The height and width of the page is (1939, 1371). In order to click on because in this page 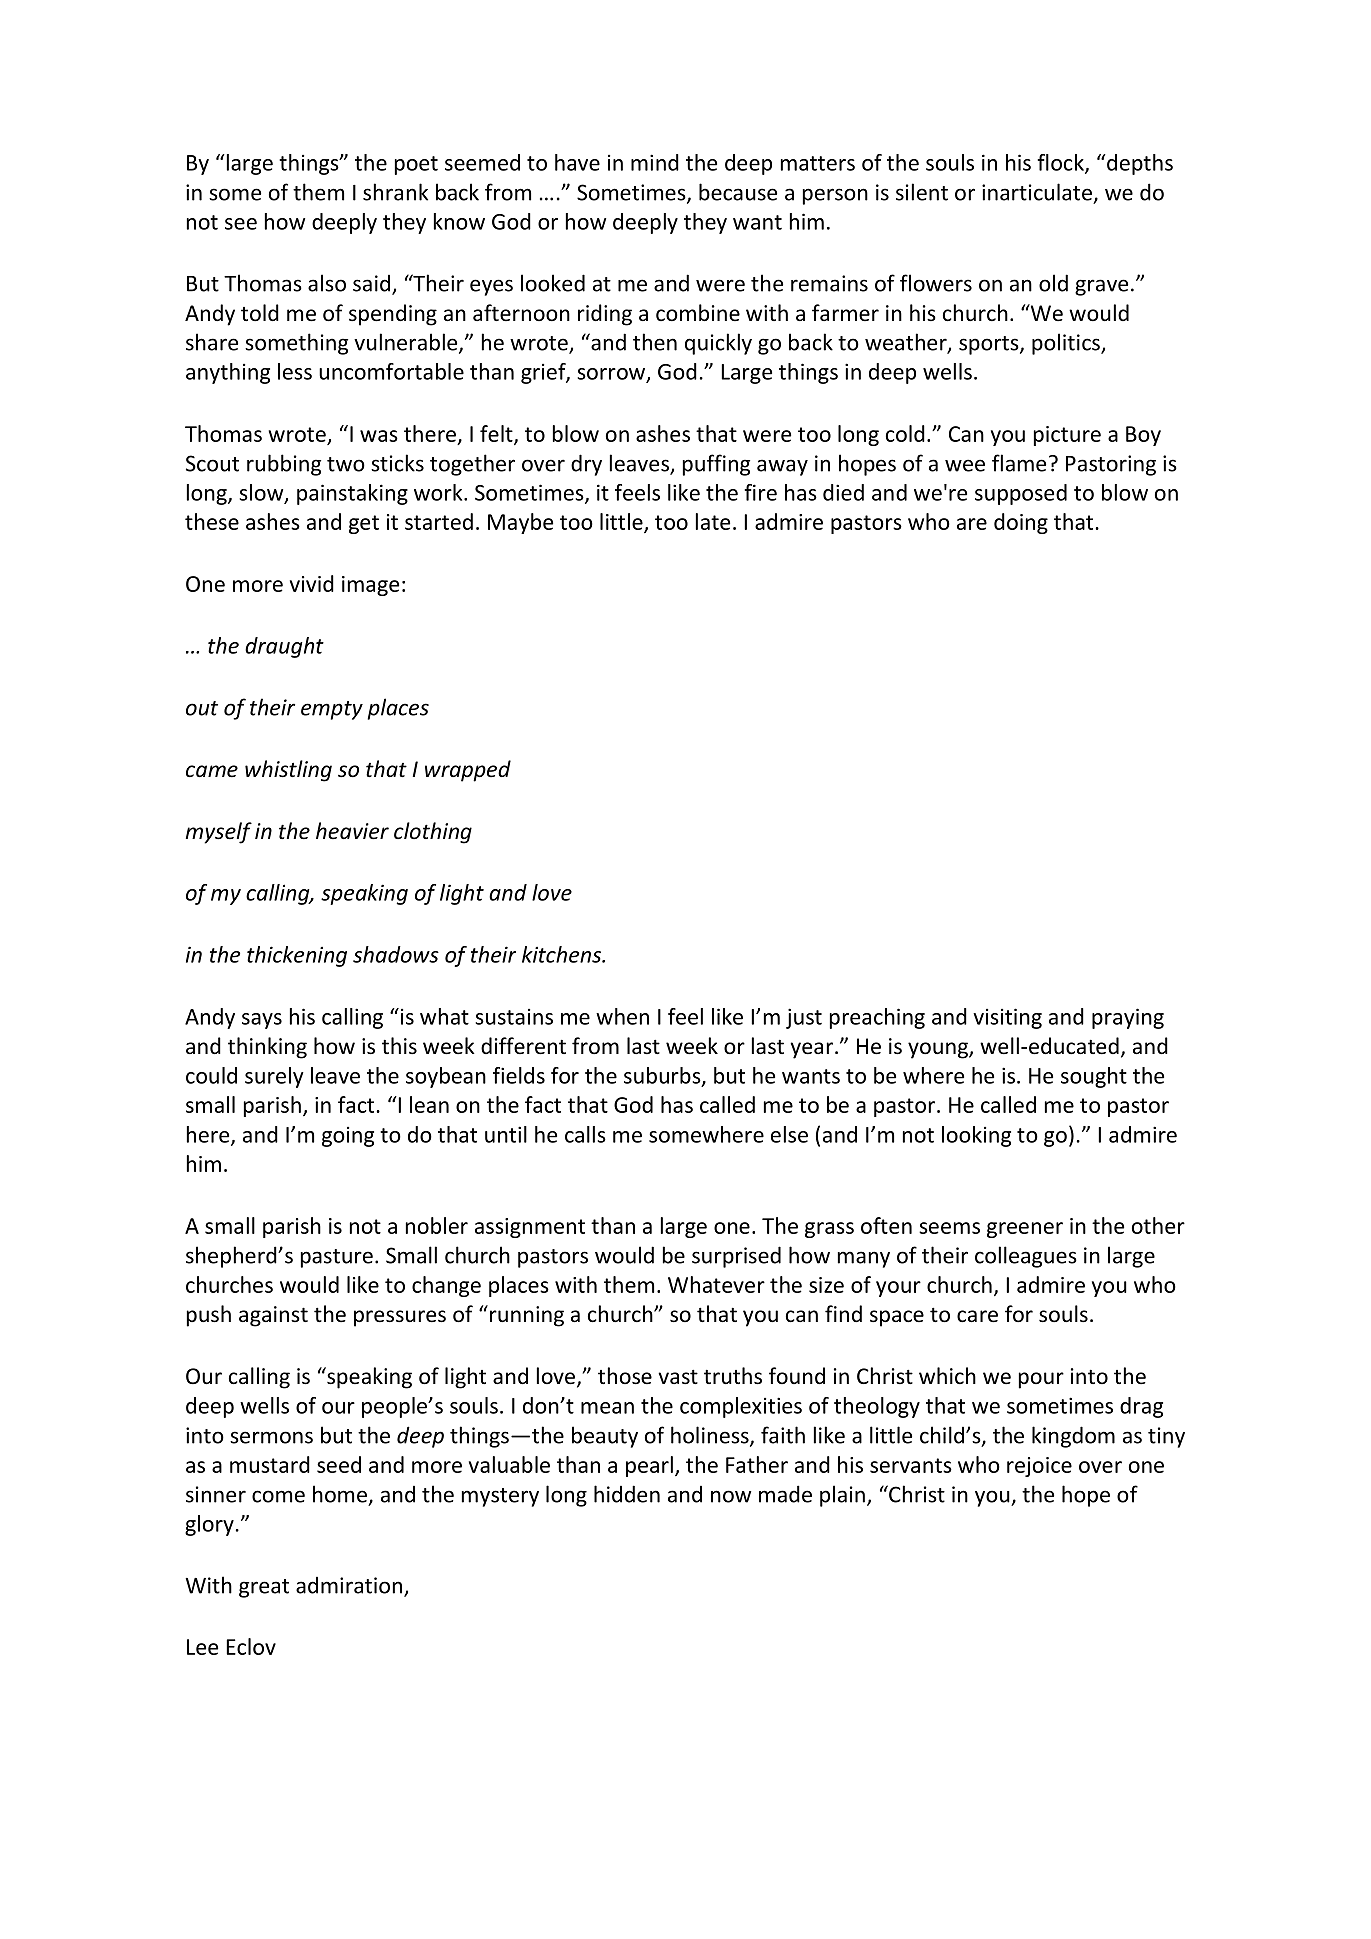, I will do `click(738, 192)`.
